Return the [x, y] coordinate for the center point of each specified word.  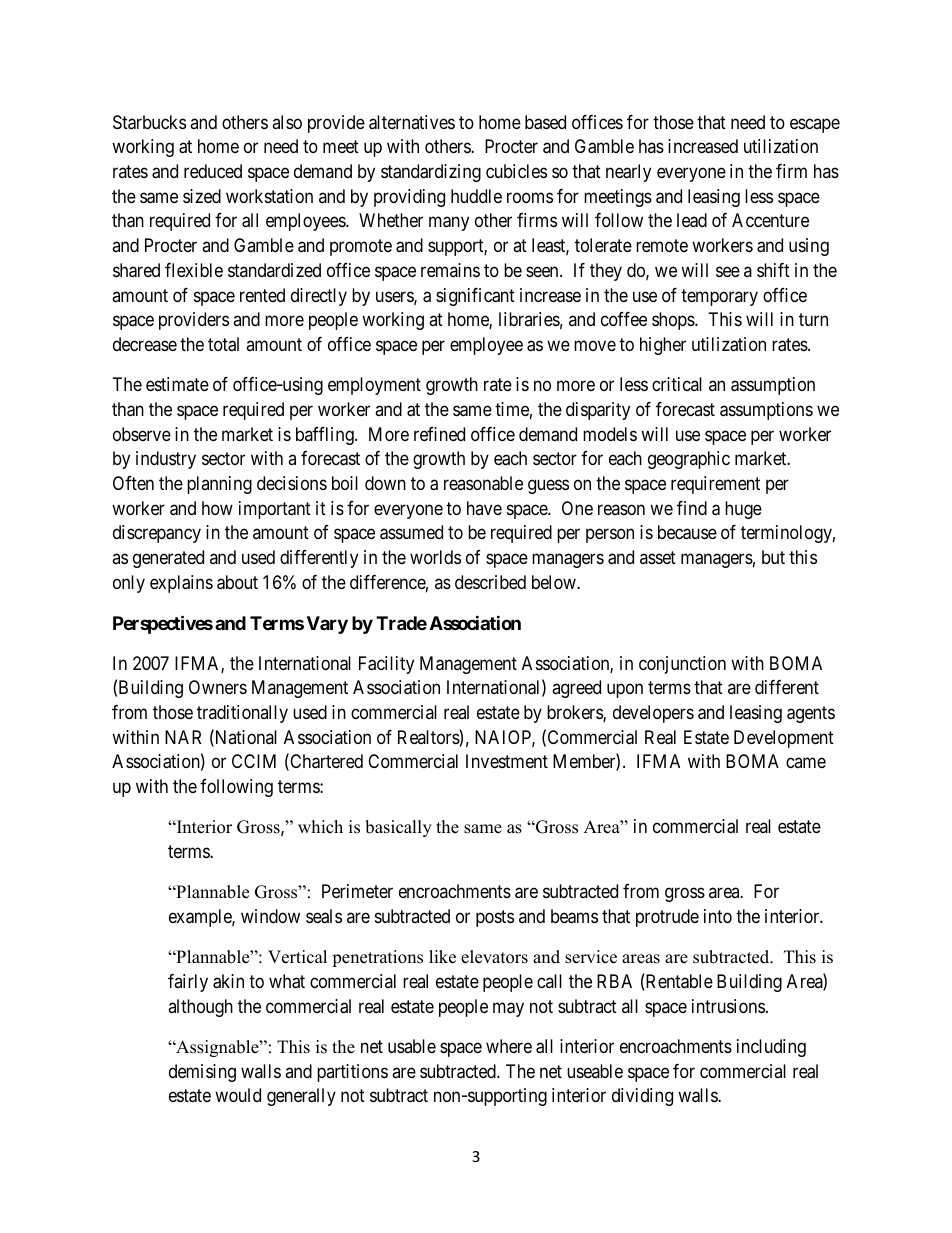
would [238, 1095]
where [509, 1046]
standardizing [431, 173]
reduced [213, 171]
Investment [507, 761]
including [771, 1048]
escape [815, 125]
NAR [183, 737]
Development [784, 739]
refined [439, 434]
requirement [715, 485]
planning [219, 485]
